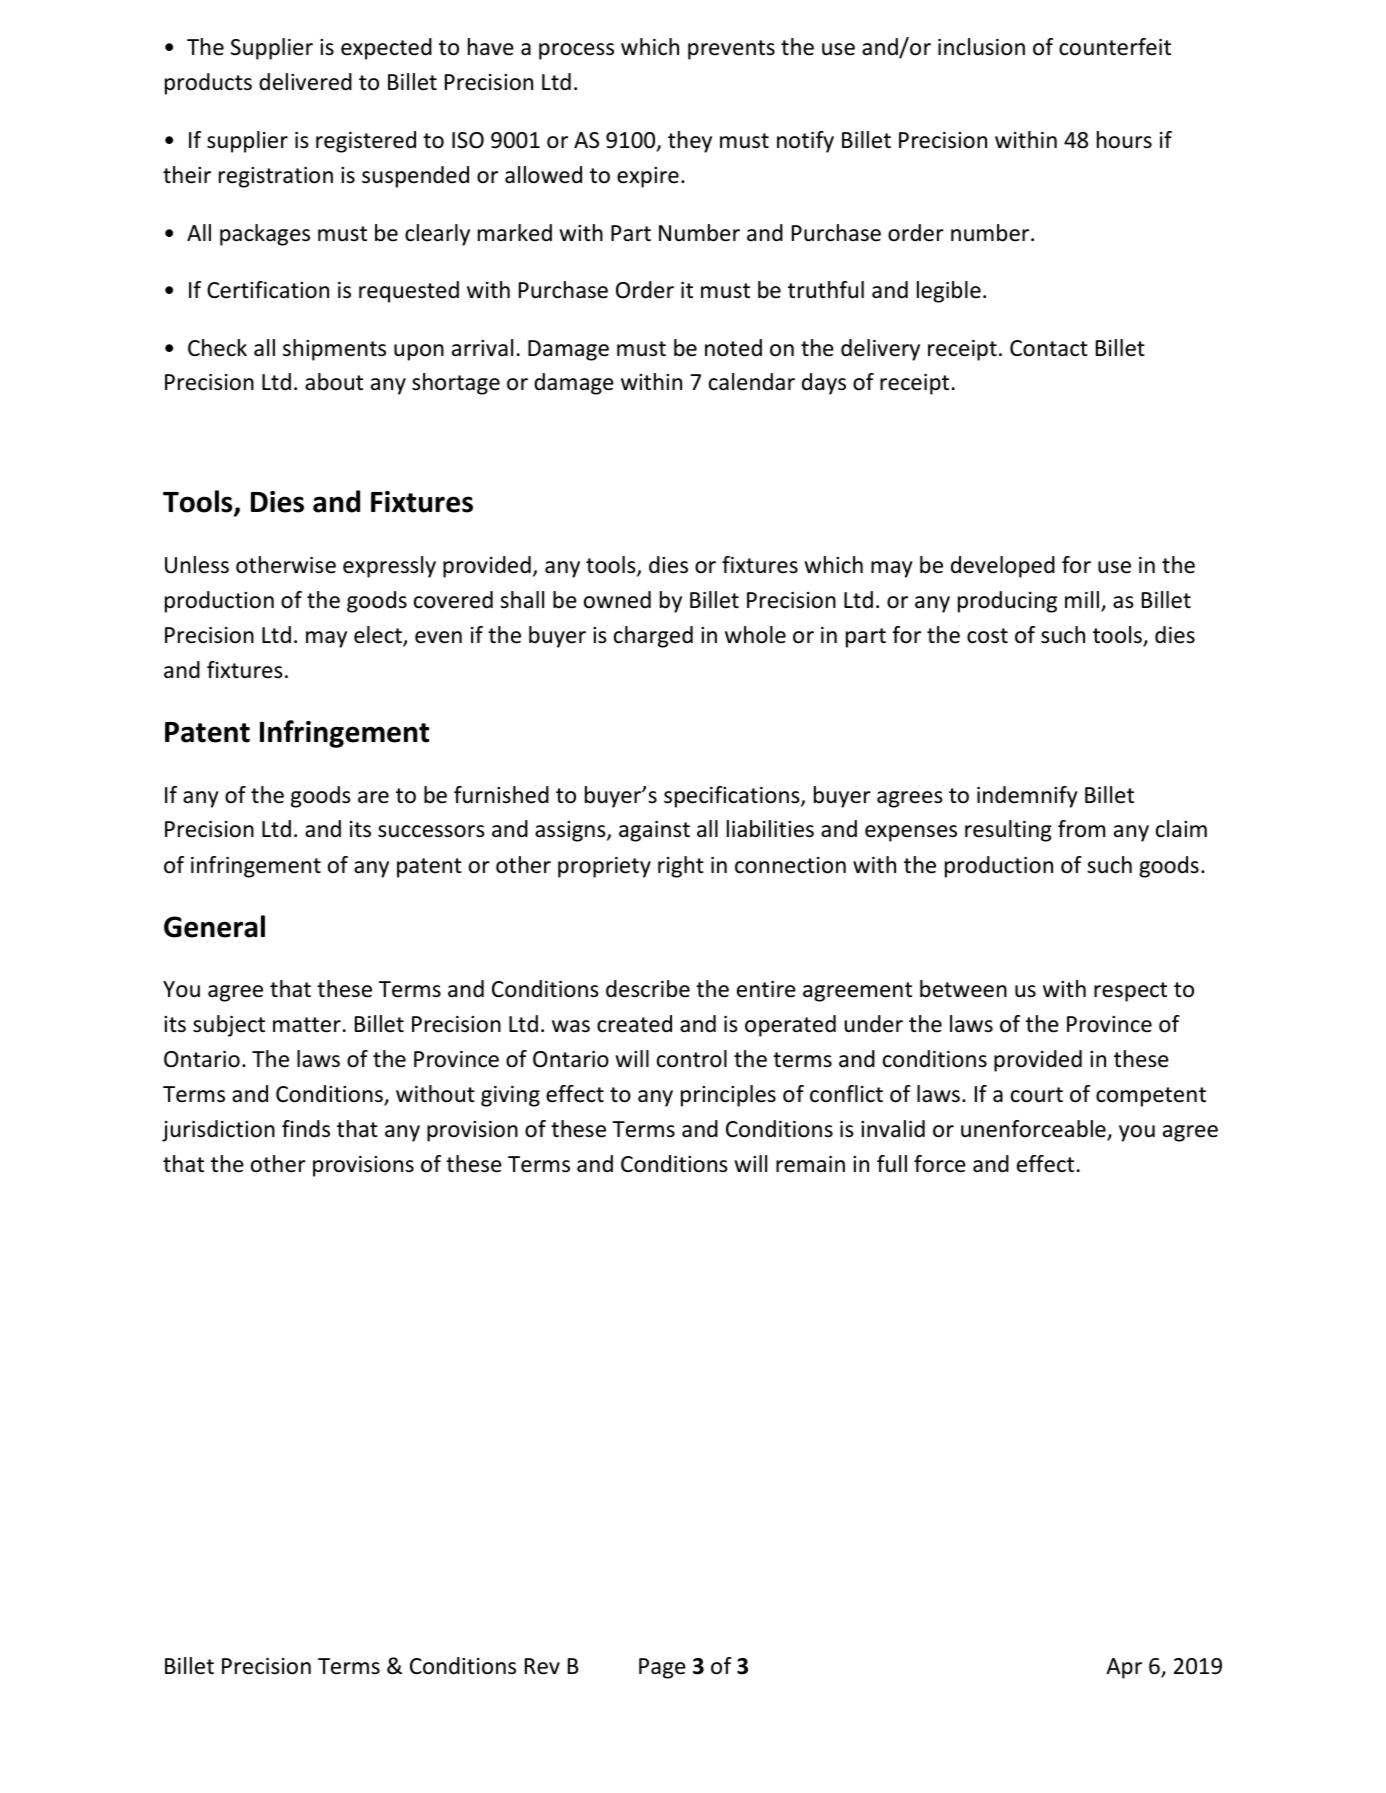 The image size is (1386, 1793). What do you see at coordinates (373, 797) in the document?
I see `are` at bounding box center [373, 797].
